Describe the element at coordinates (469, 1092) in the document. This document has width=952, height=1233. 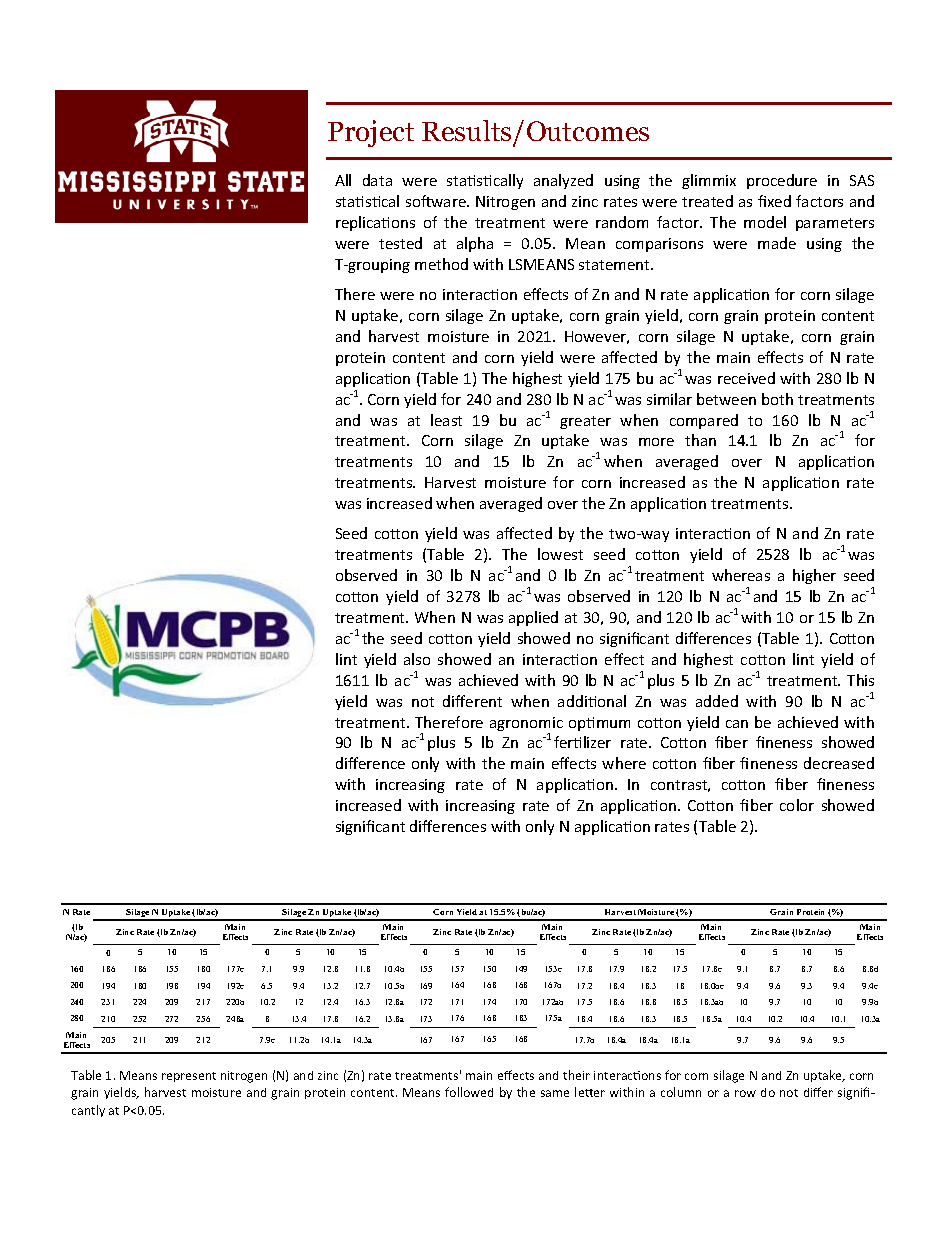
I see `followed` at that location.
